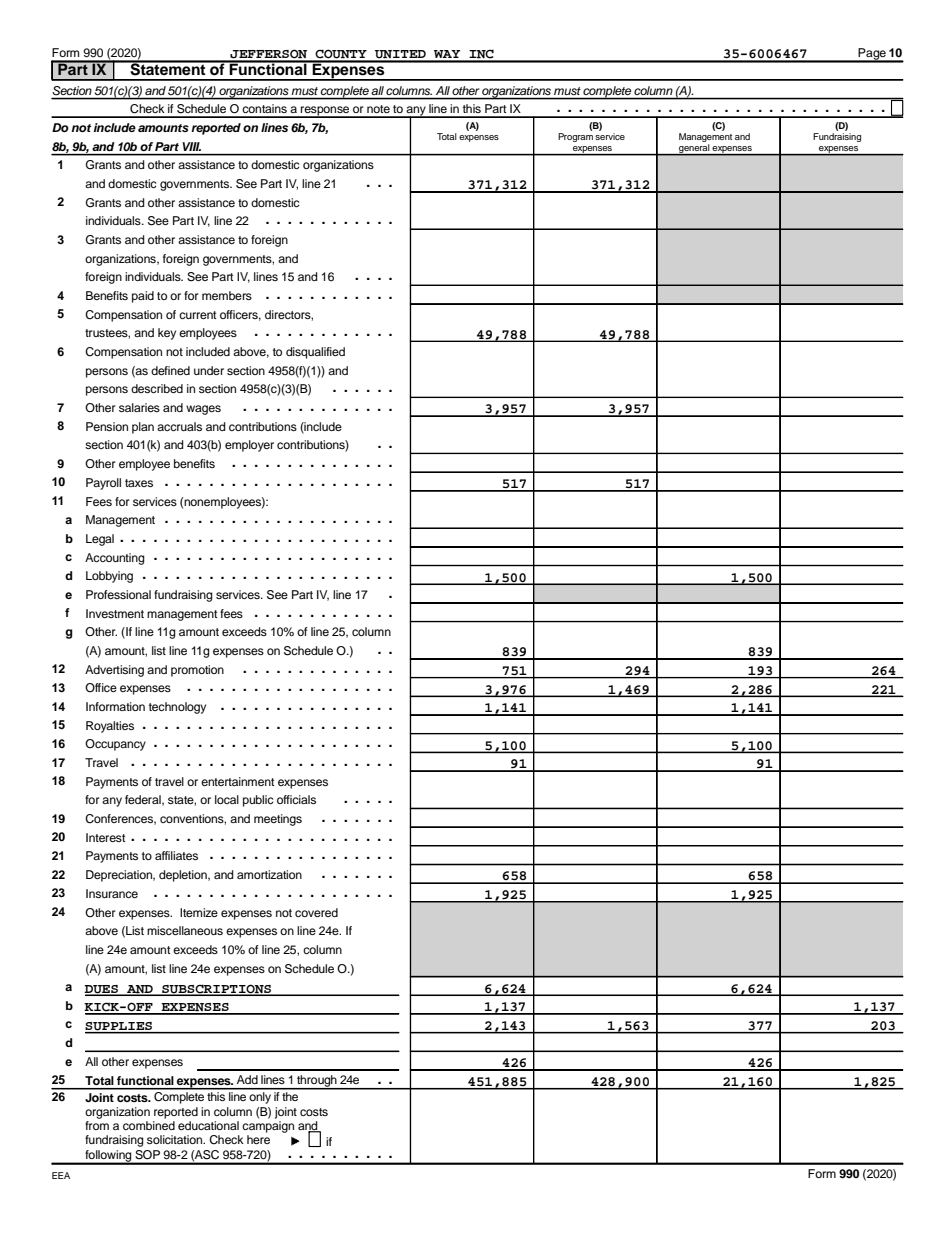  Describe the element at coordinates (575, 137) in the image. I see `Program` at that location.
